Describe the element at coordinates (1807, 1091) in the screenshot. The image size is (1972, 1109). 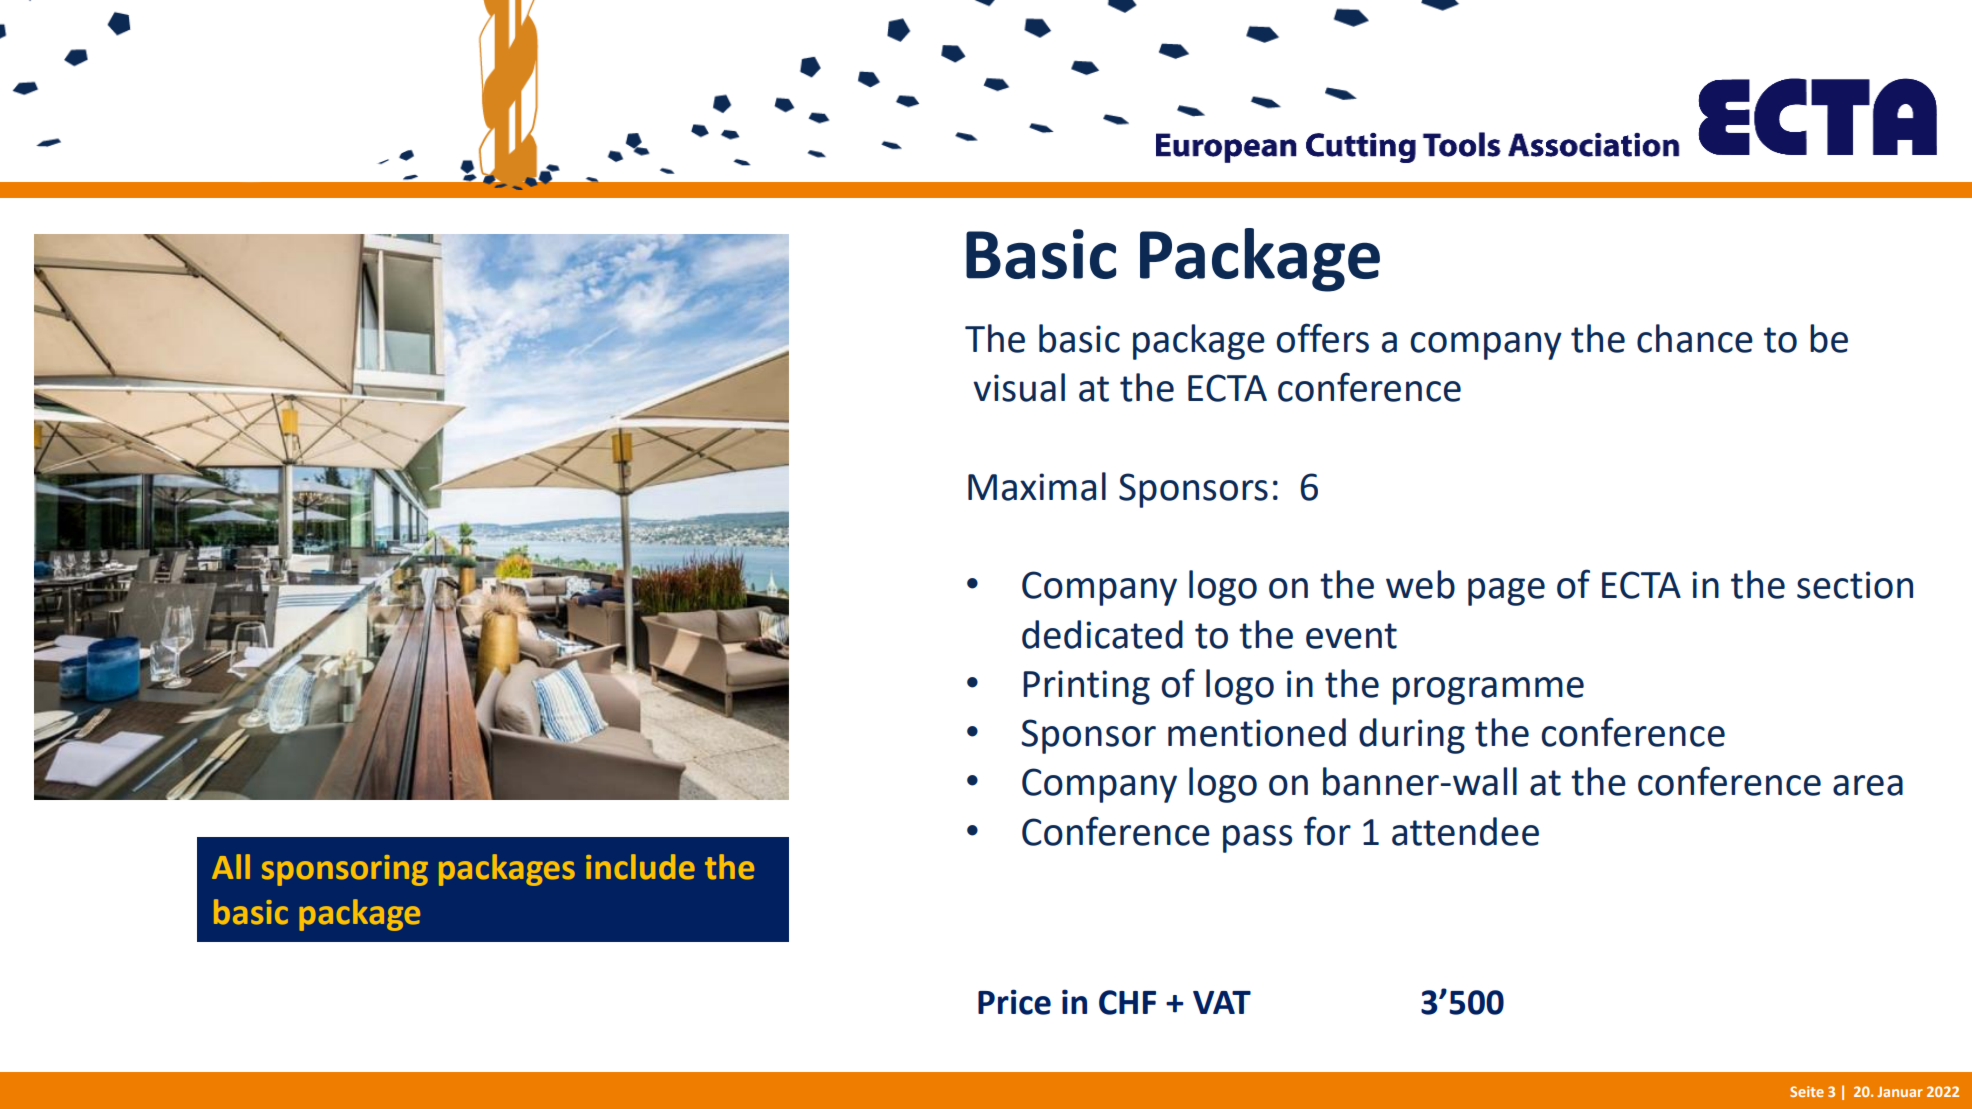
I see `Seite` at that location.
